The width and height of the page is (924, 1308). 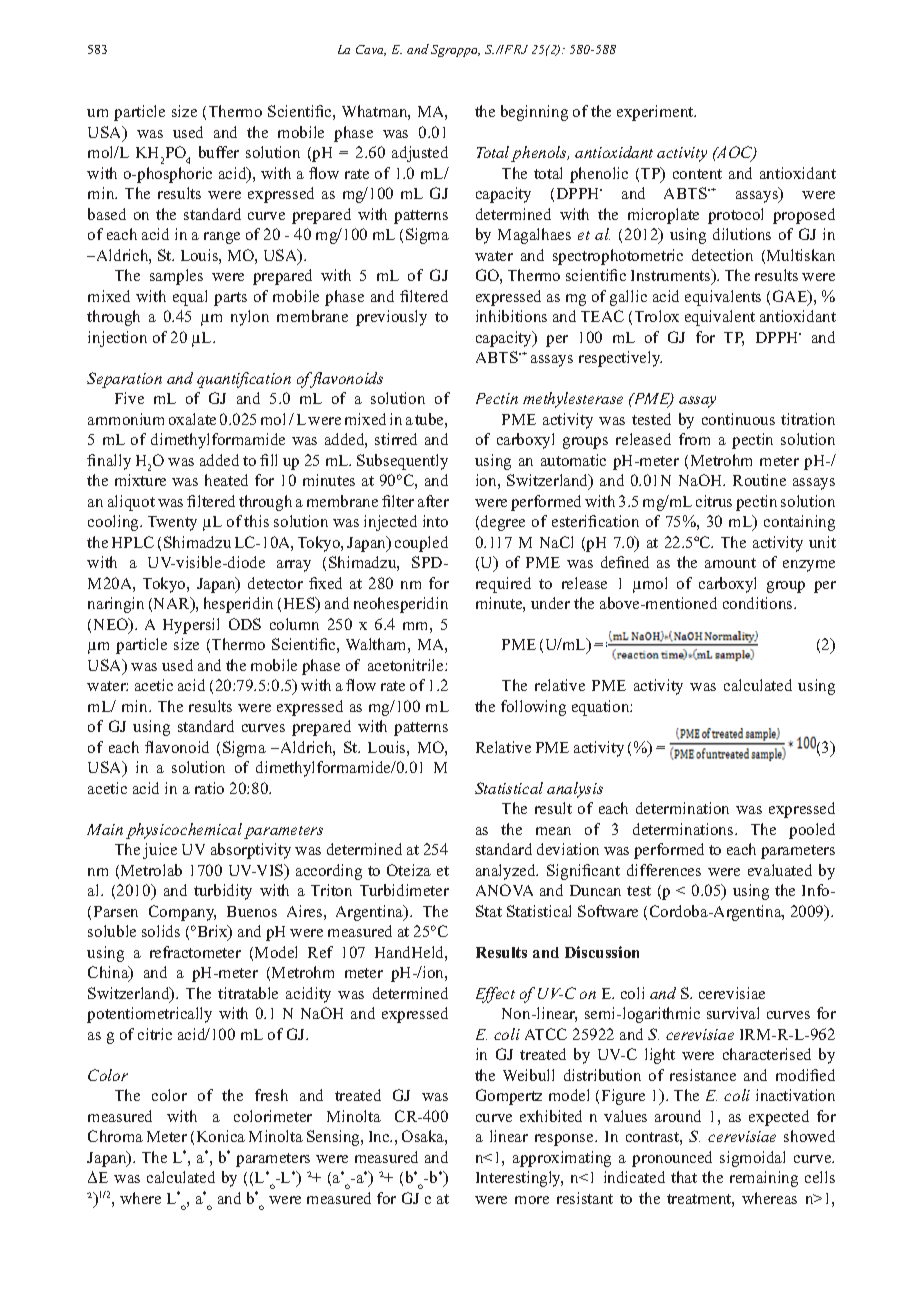 I want to click on inhibitions, so click(x=511, y=316).
